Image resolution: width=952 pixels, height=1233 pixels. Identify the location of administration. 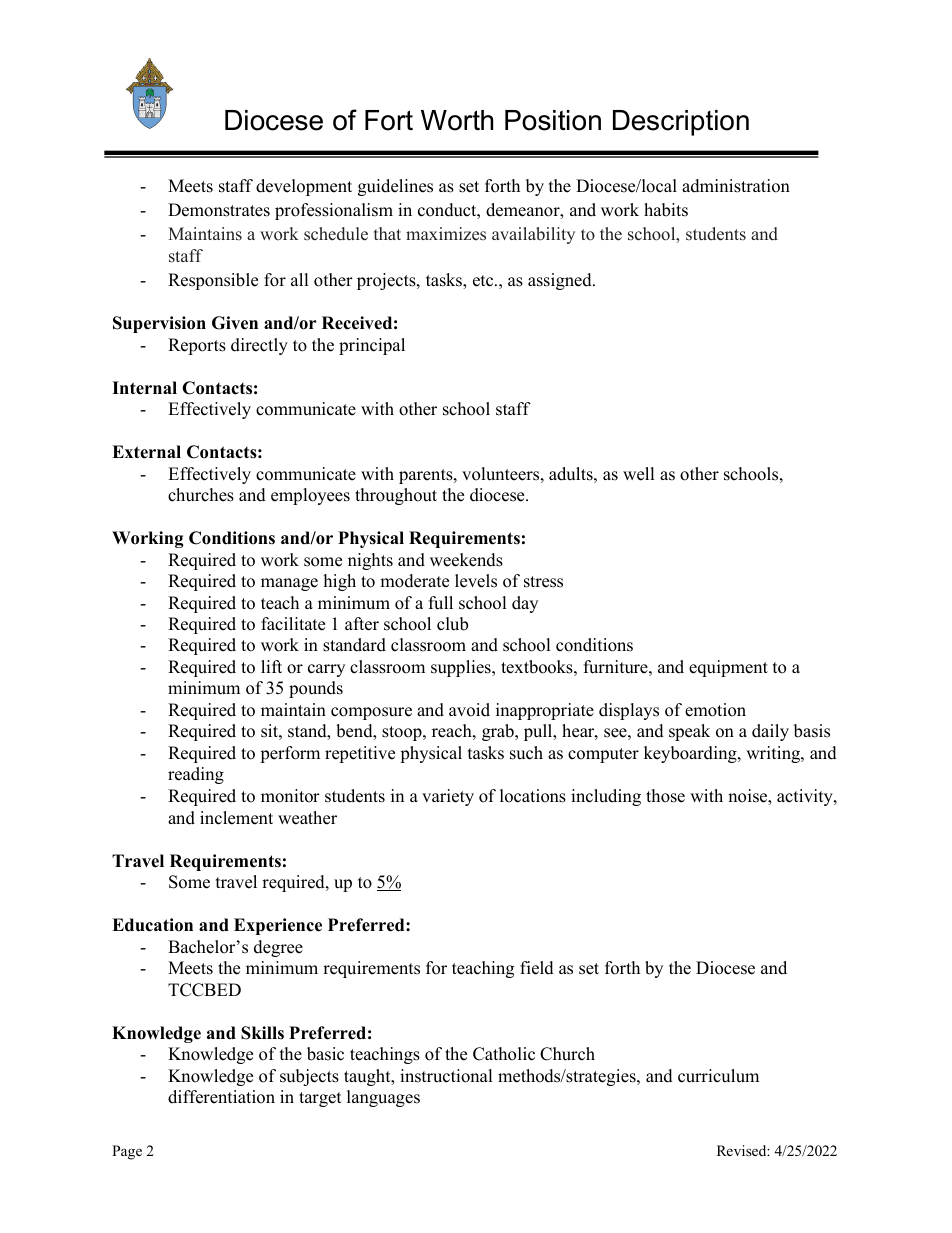
(736, 186).
